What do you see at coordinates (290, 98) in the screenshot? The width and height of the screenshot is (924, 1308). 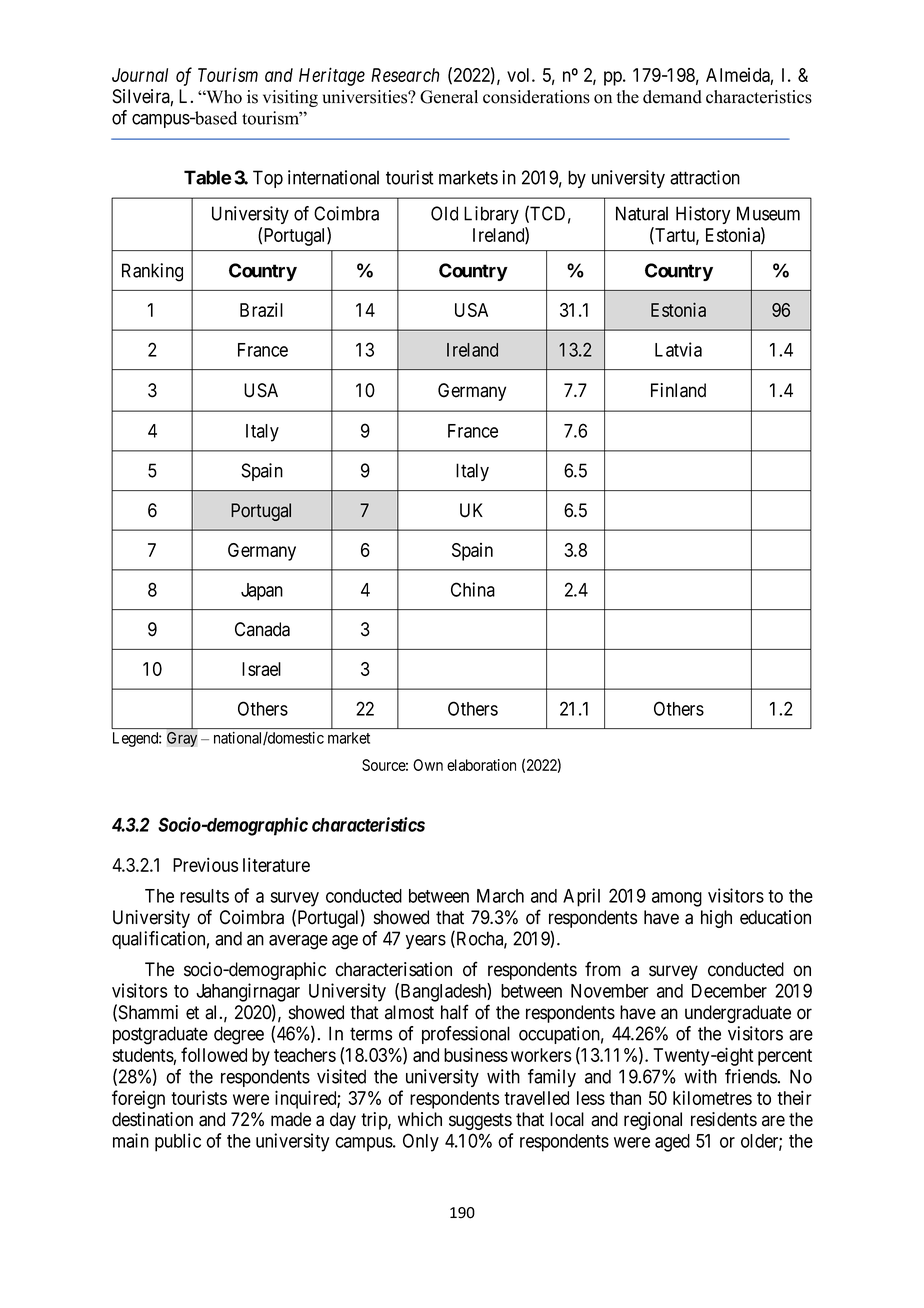 I see `visiting` at bounding box center [290, 98].
